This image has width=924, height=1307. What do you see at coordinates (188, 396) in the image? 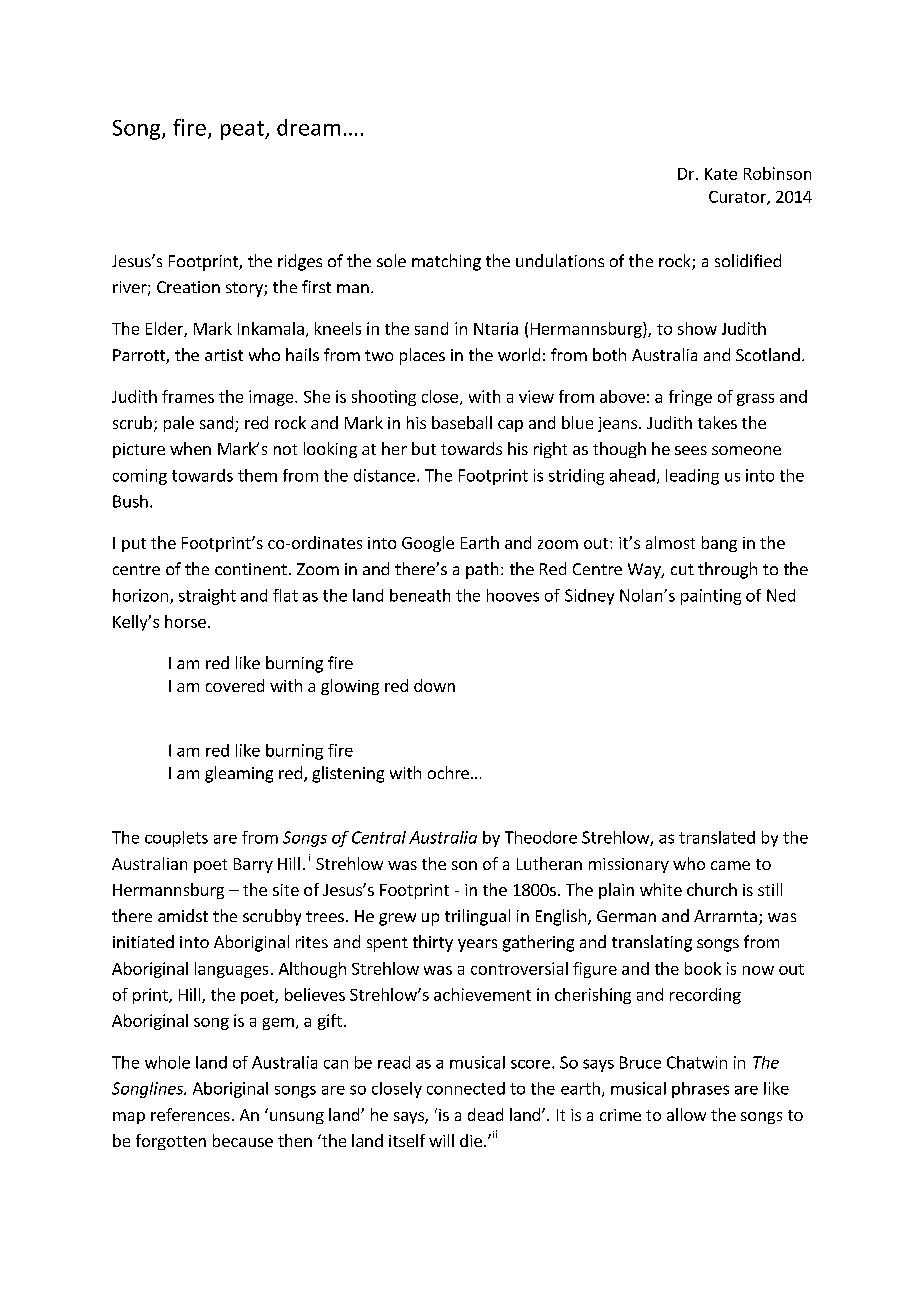
I see `frames` at bounding box center [188, 396].
